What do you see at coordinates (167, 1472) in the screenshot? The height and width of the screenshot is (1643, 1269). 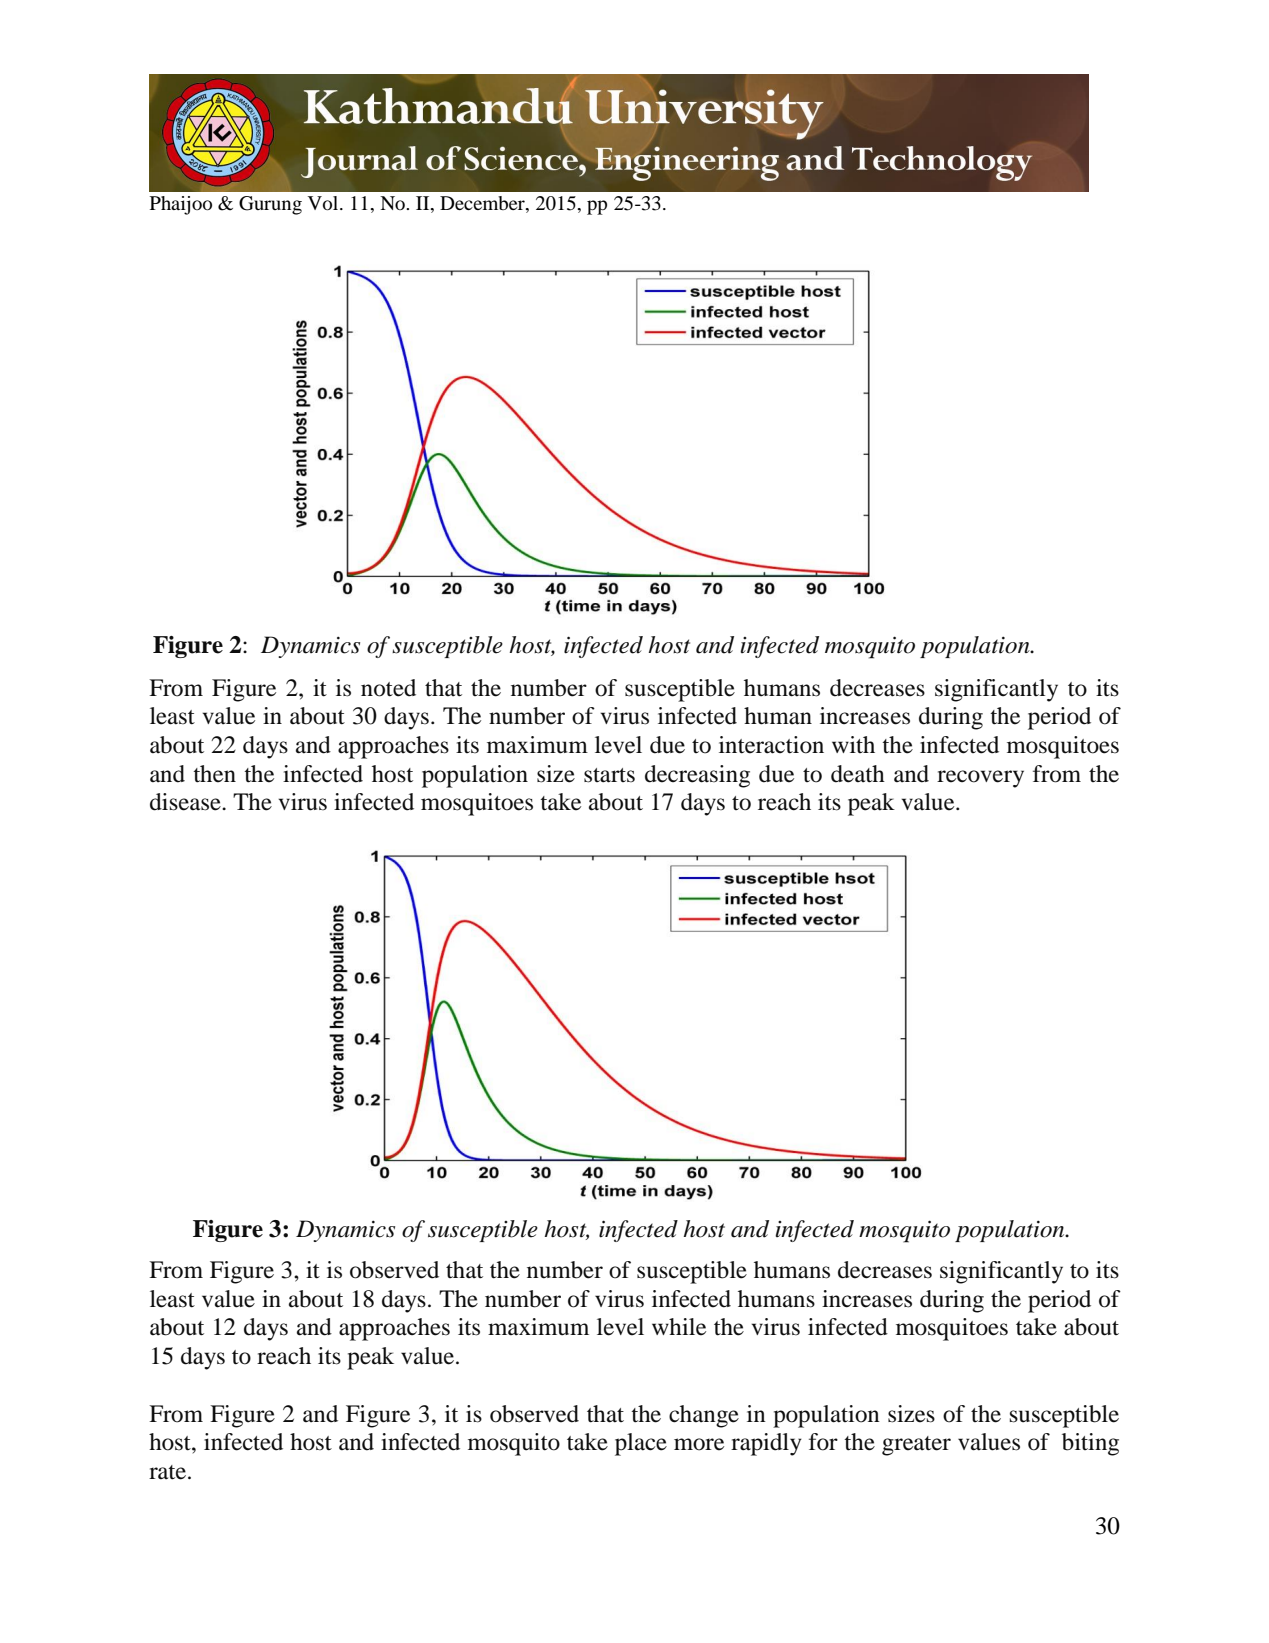 I see `rate` at bounding box center [167, 1472].
